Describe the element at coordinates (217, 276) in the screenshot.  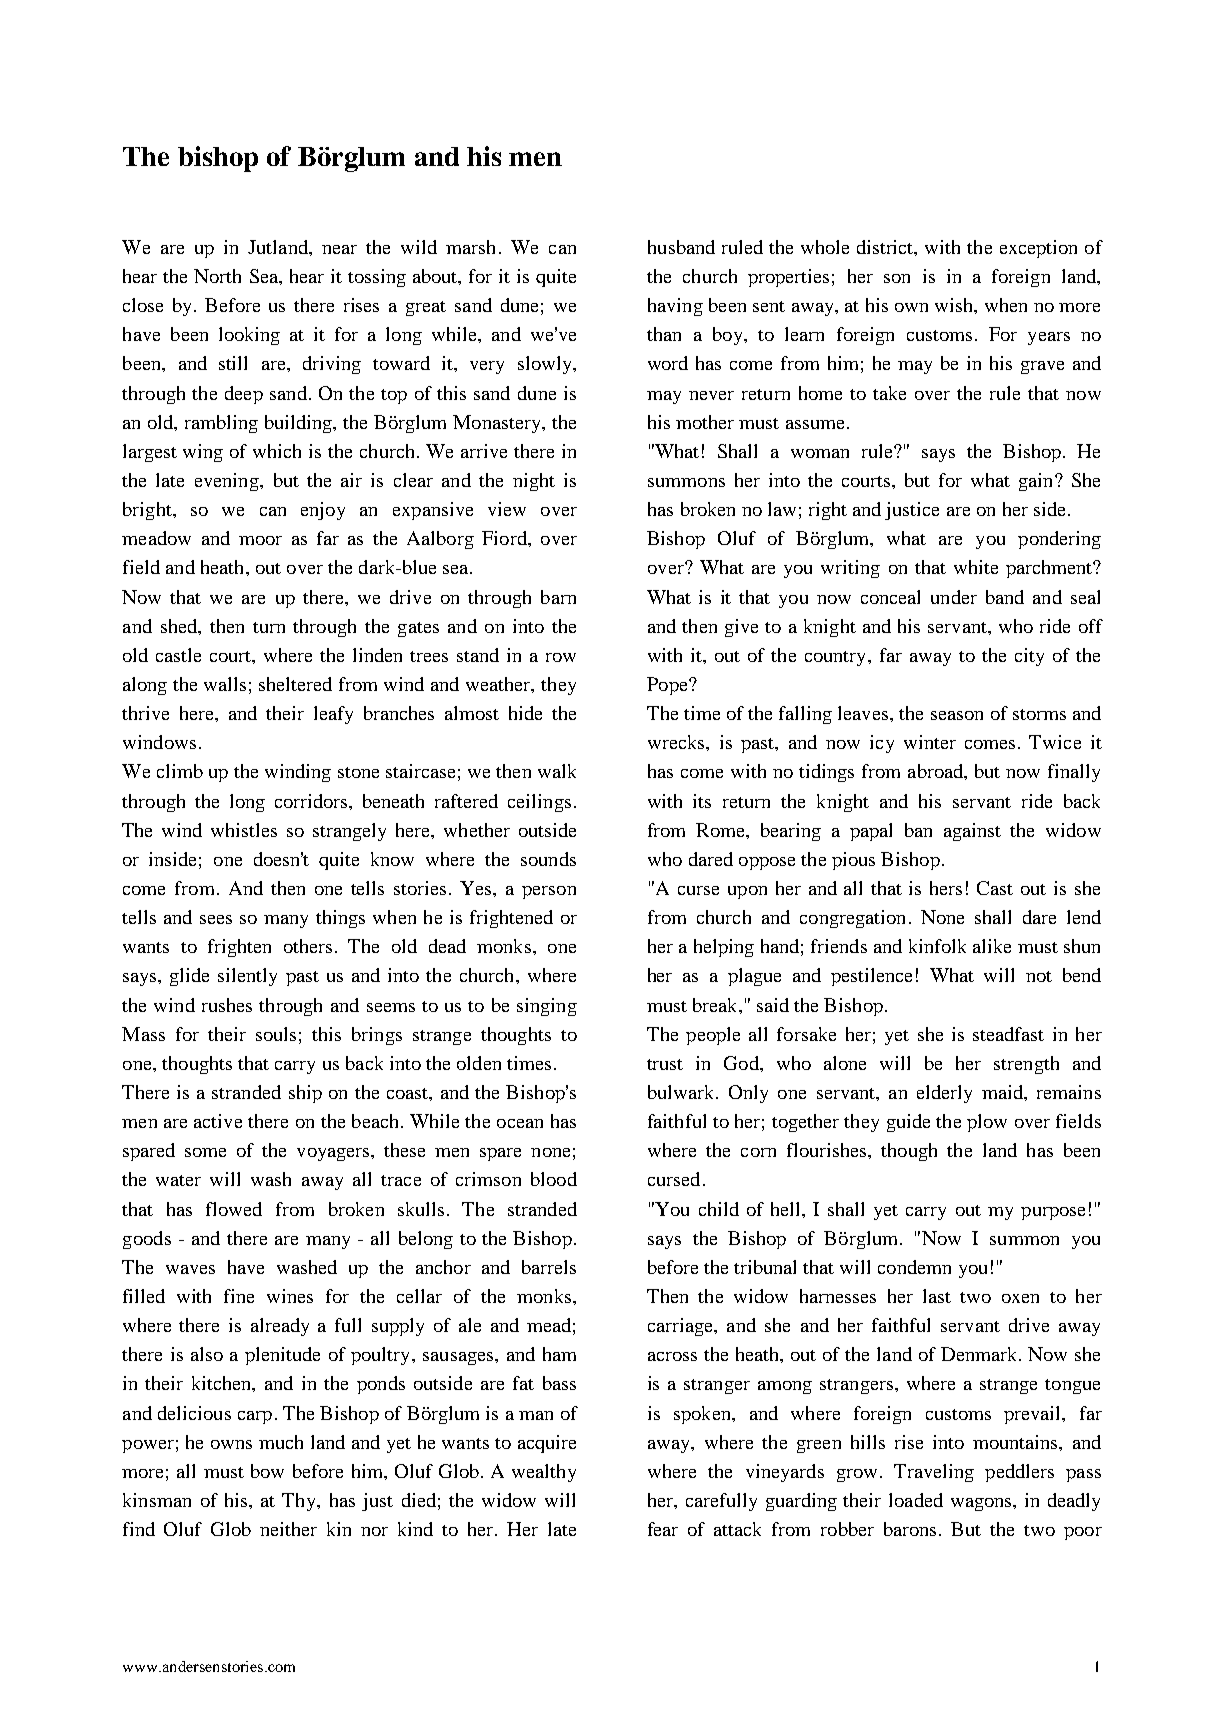
I see `North` at that location.
